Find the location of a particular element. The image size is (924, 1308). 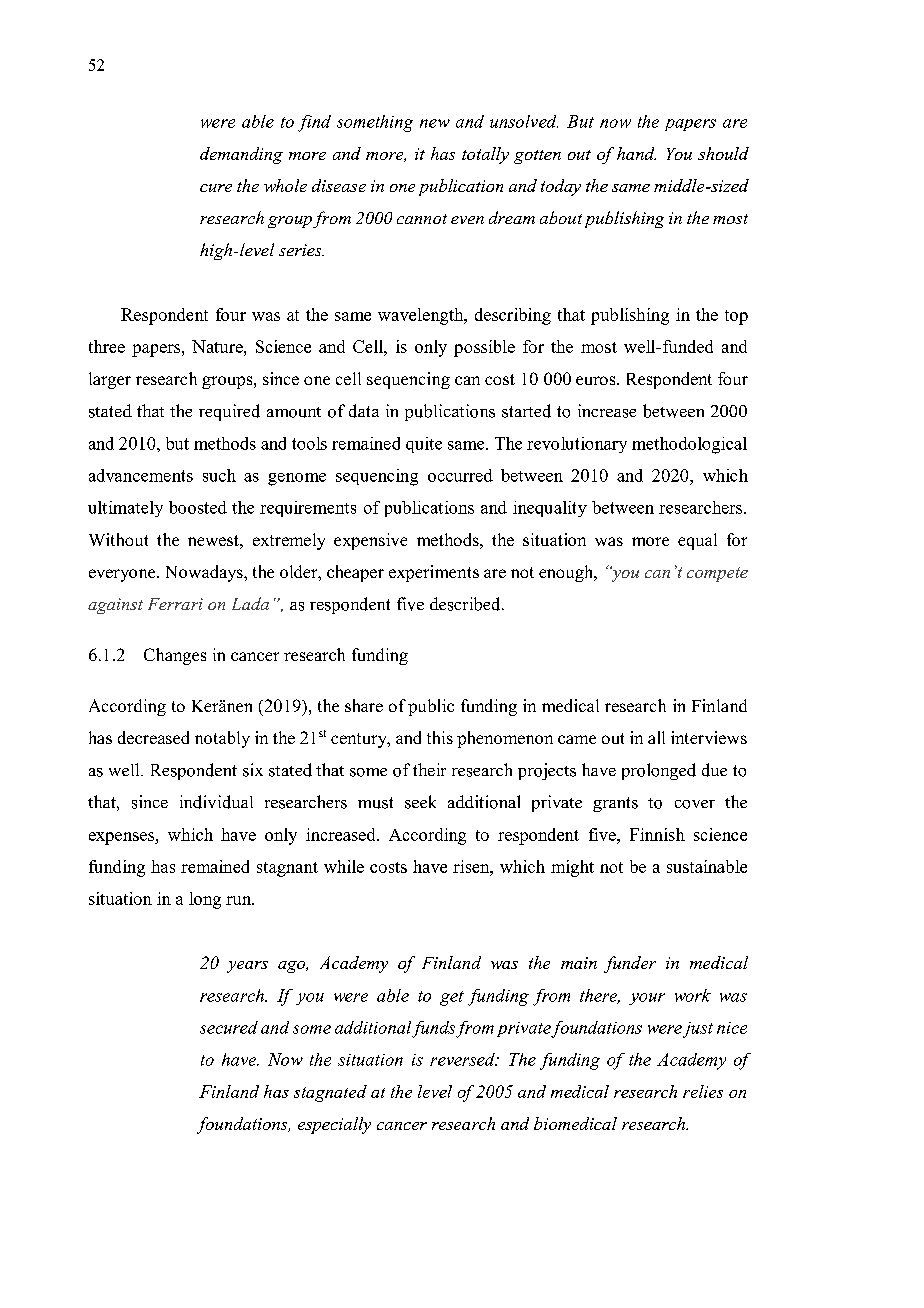

methodological is located at coordinates (689, 445).
